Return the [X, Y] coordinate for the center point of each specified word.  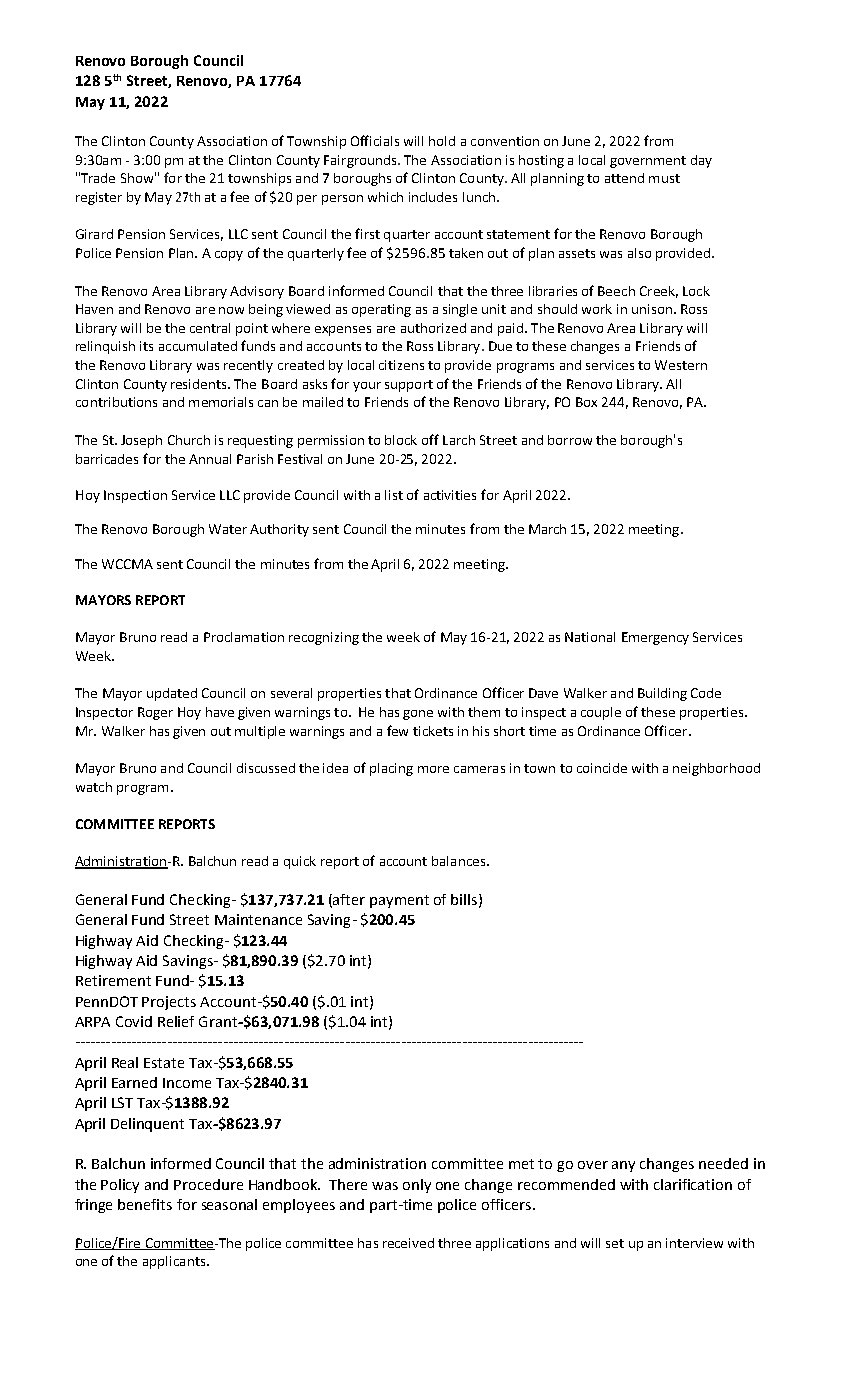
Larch [459, 440]
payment [399, 901]
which [385, 197]
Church [189, 440]
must [664, 178]
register [99, 198]
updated [172, 694]
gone [418, 715]
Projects [169, 1003]
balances [460, 861]
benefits [145, 1204]
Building [662, 694]
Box [586, 402]
